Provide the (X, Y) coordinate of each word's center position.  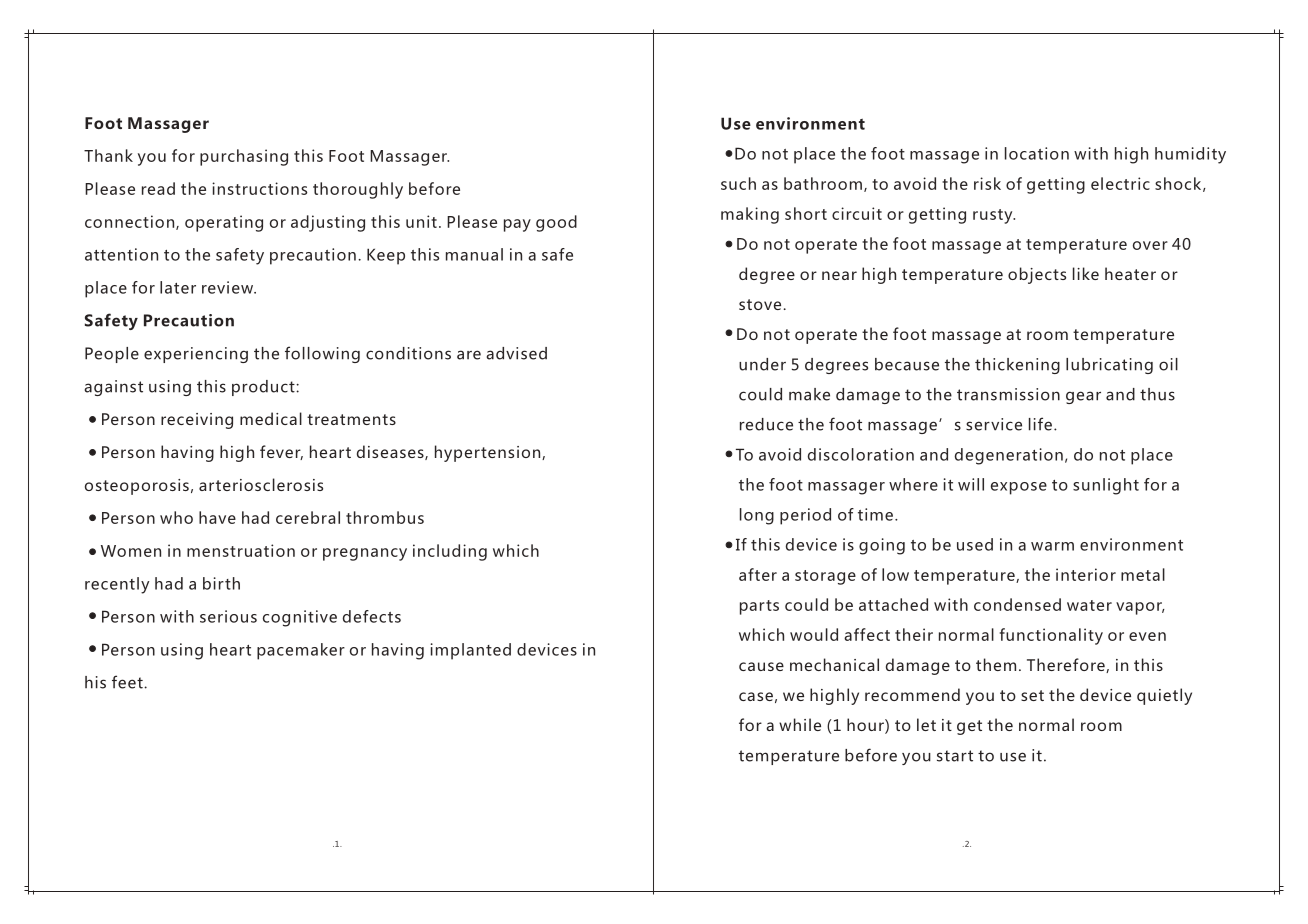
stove (760, 304)
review (228, 287)
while (800, 724)
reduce (766, 424)
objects (1037, 275)
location (1037, 153)
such (738, 183)
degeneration (1009, 456)
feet (128, 682)
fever (281, 452)
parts (759, 607)
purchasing (244, 157)
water (1089, 605)
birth (221, 583)
